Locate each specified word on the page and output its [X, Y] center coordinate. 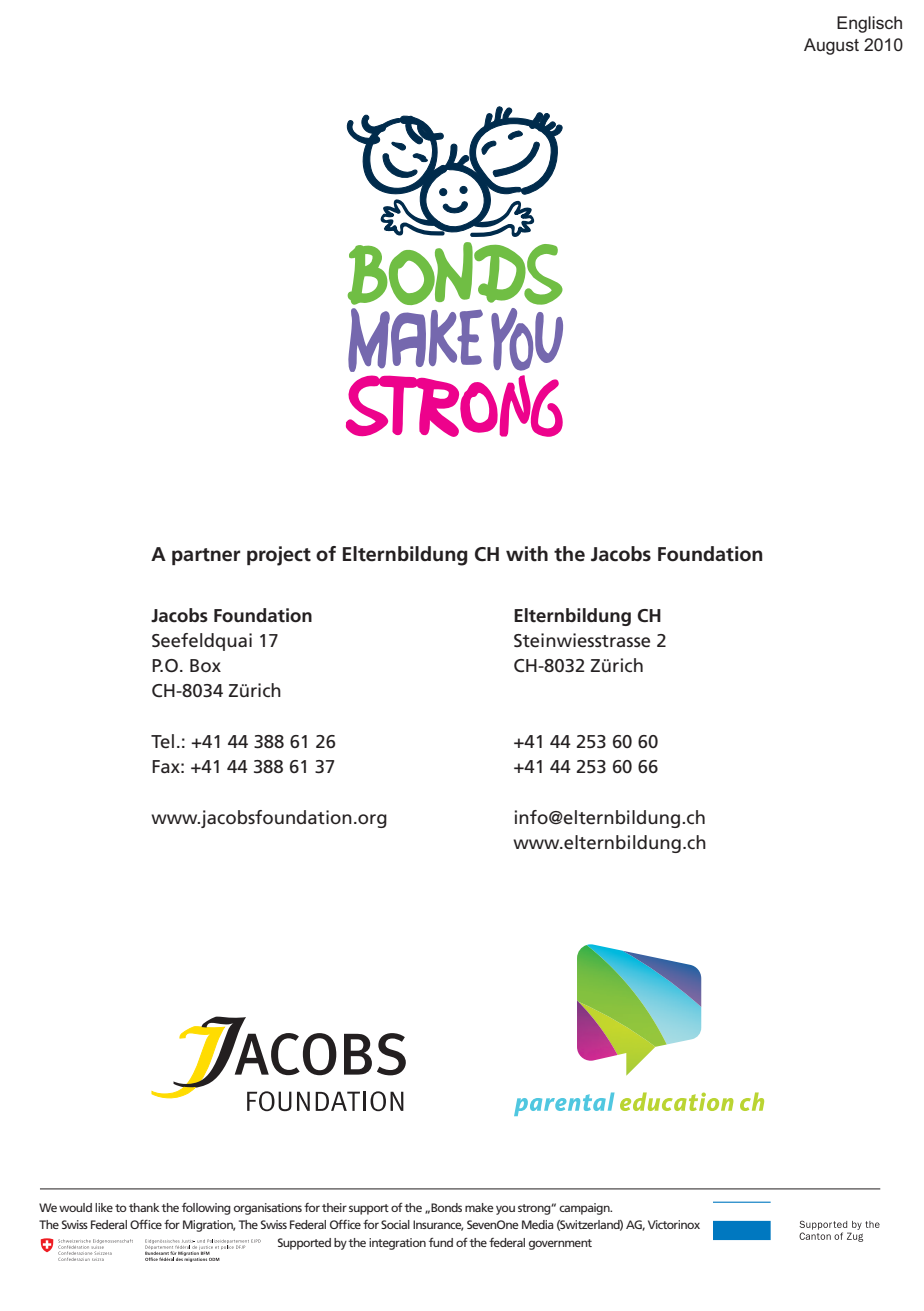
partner [206, 556]
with [527, 554]
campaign [585, 1209]
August [831, 46]
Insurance [438, 1225]
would [75, 1207]
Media [538, 1224]
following [206, 1208]
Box [205, 665]
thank [144, 1207]
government [560, 1244]
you [505, 1210]
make [479, 1207]
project [279, 556]
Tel [162, 741]
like [104, 1207]
